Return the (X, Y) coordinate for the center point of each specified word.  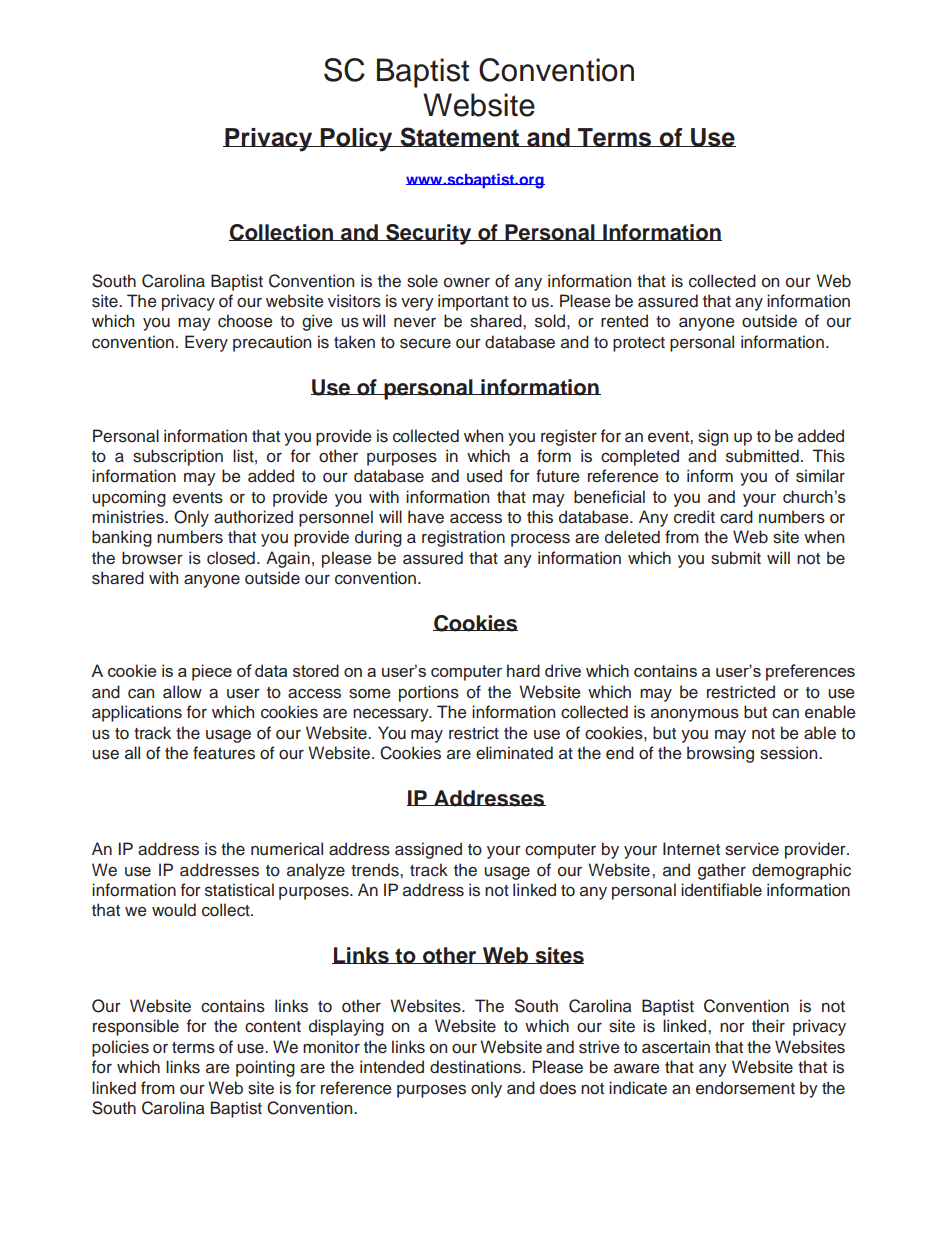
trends (376, 870)
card (736, 517)
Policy (357, 140)
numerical (287, 849)
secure (425, 344)
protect (639, 344)
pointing (265, 1068)
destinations (477, 1067)
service (752, 849)
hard (523, 670)
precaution (272, 343)
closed (231, 558)
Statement (460, 137)
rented (624, 321)
